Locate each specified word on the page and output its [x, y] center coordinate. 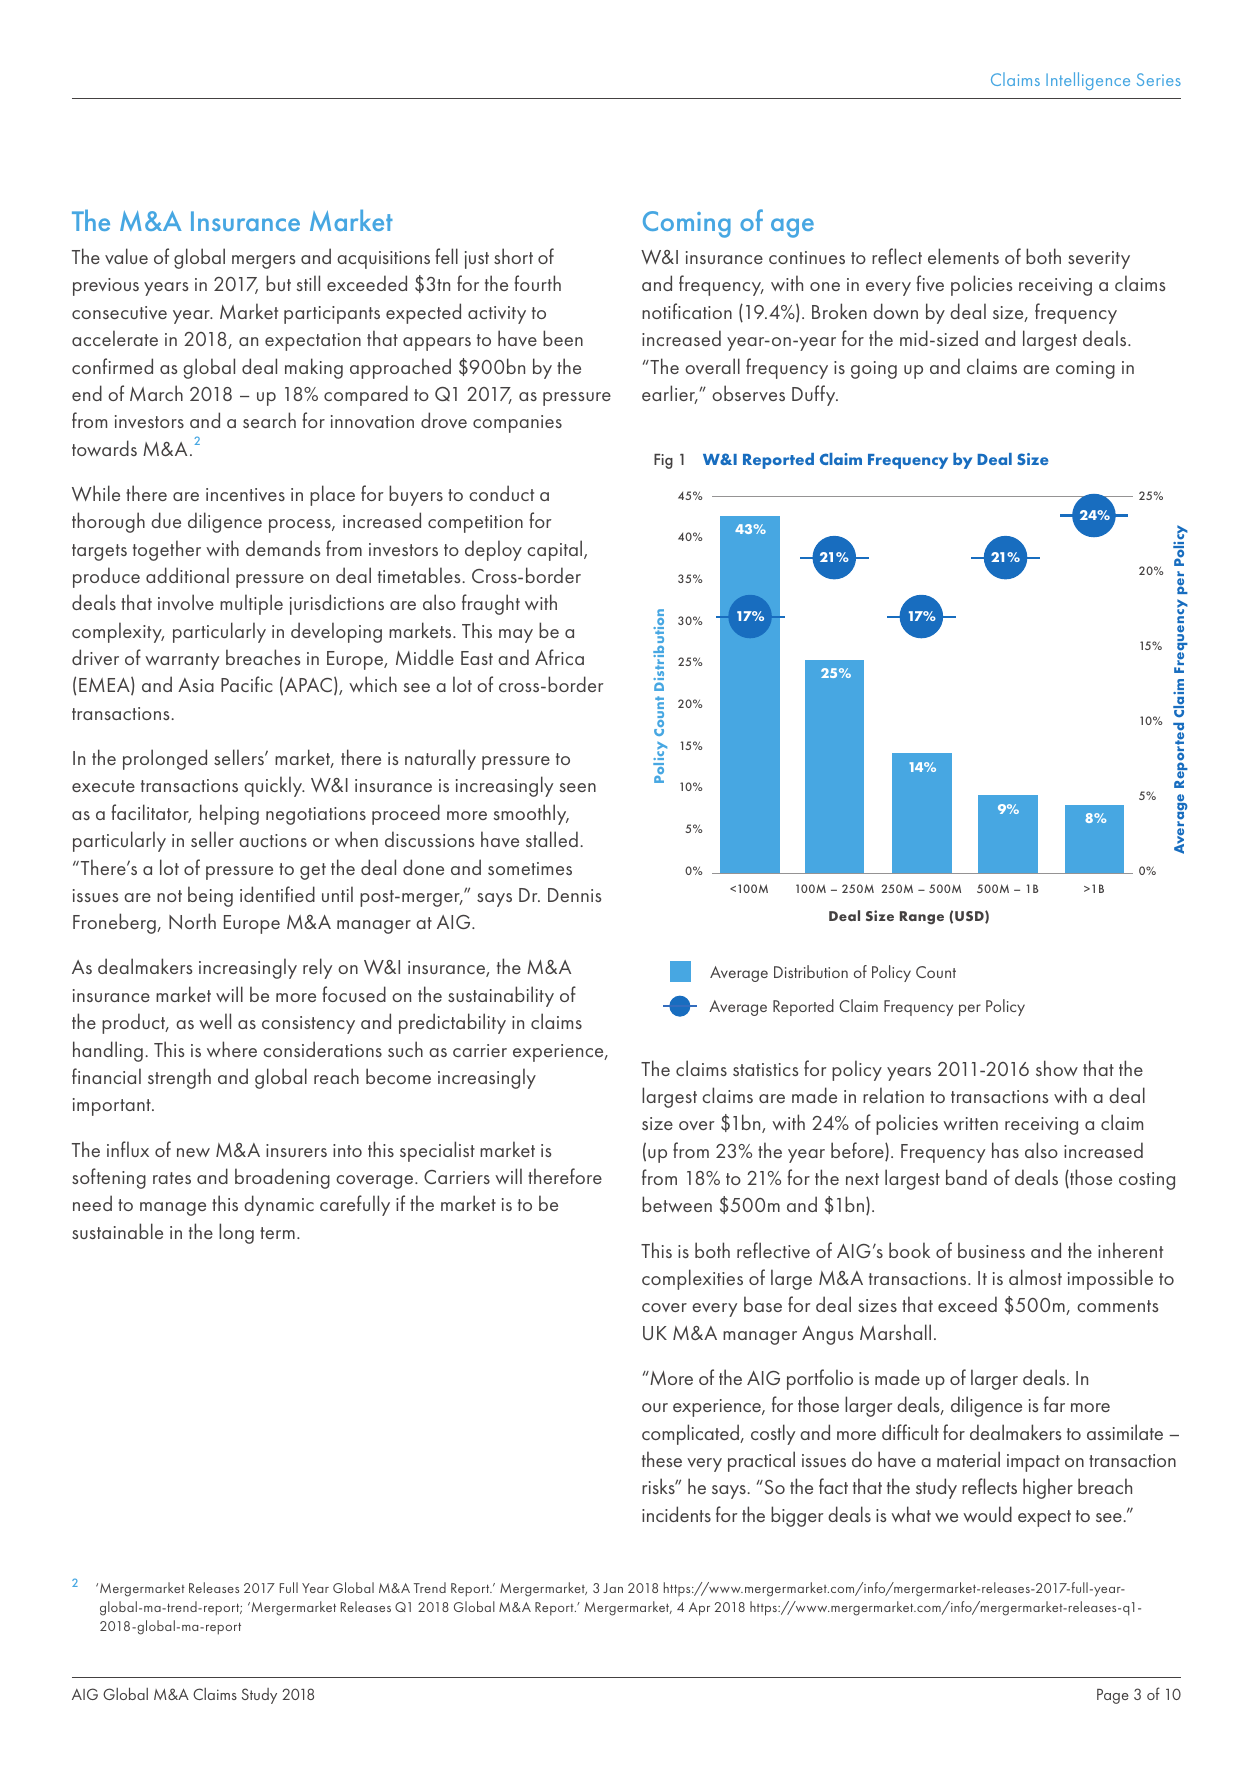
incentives [245, 494]
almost [1035, 1277]
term [277, 1233]
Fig [663, 461]
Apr [699, 1609]
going [874, 370]
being [210, 896]
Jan [613, 1588]
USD [970, 917]
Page [1113, 1696]
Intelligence [1088, 81]
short [513, 256]
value [126, 256]
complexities [692, 1279]
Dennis [575, 895]
